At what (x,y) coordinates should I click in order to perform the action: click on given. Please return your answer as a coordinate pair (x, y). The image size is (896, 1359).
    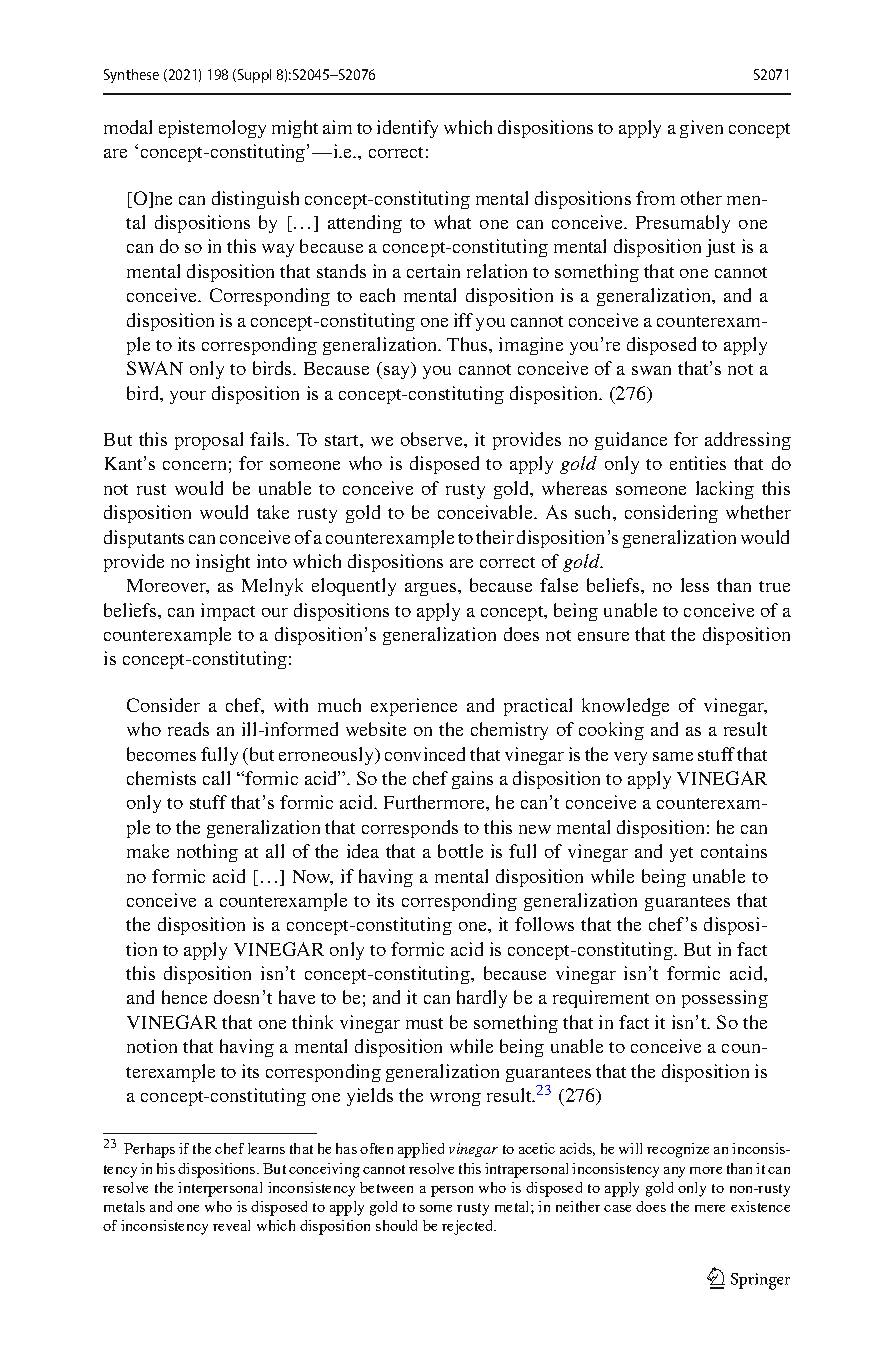
    Looking at the image, I should click on (701, 129).
